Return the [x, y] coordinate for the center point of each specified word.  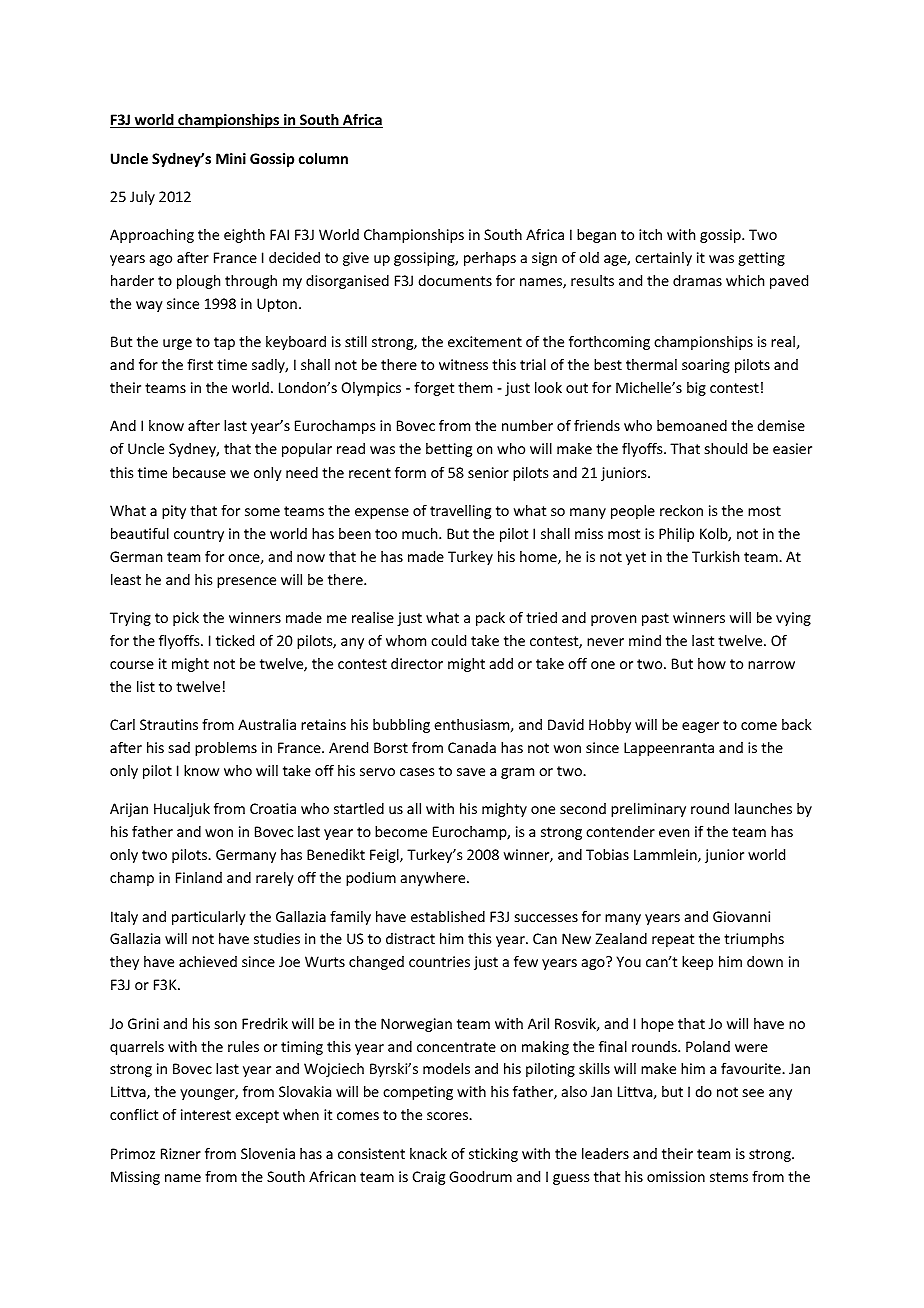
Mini [231, 158]
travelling [460, 512]
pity [174, 512]
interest [206, 1114]
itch [650, 234]
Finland [199, 877]
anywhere [434, 879]
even [674, 833]
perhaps [490, 259]
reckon [681, 510]
